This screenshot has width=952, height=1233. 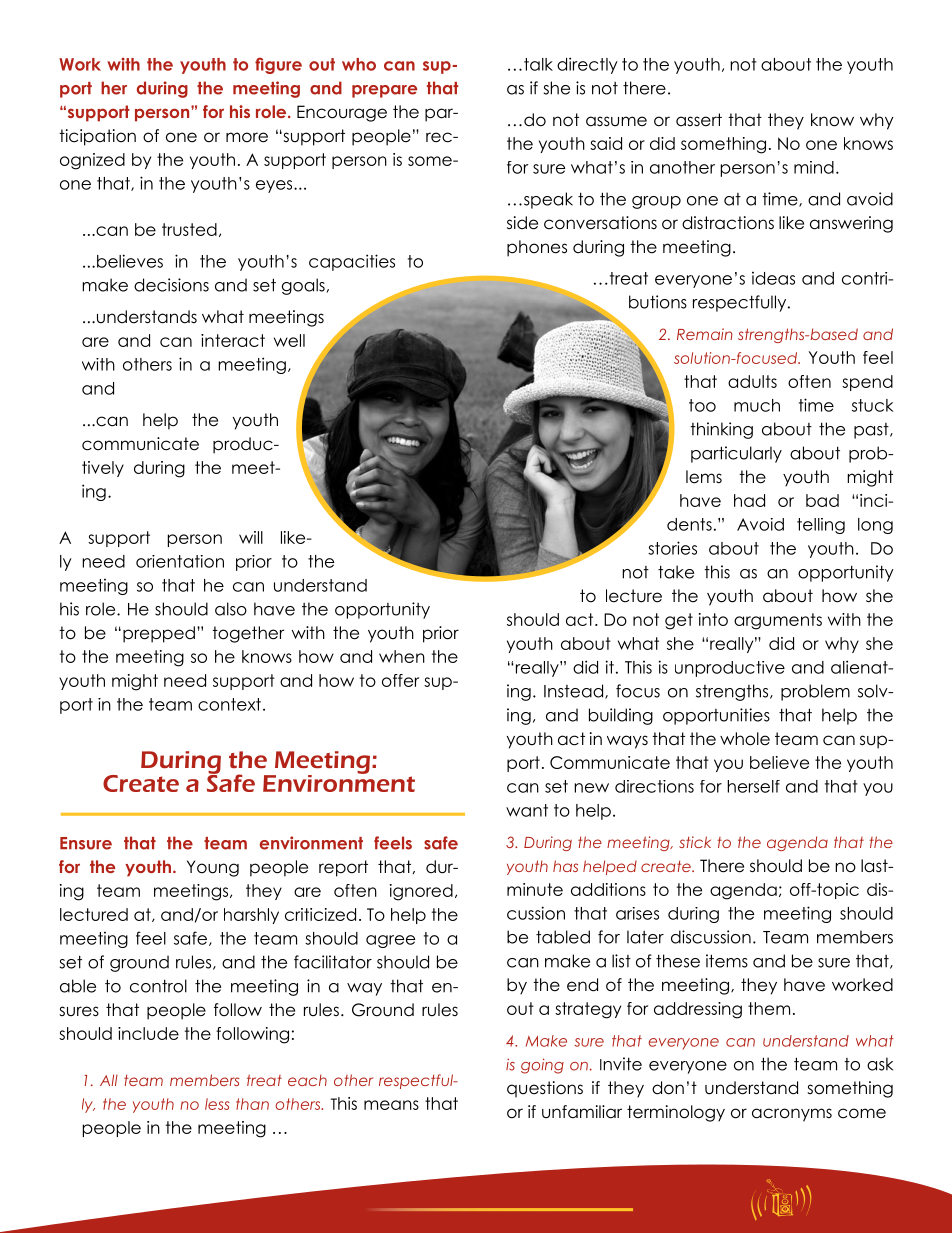 I want to click on more, so click(x=247, y=137).
